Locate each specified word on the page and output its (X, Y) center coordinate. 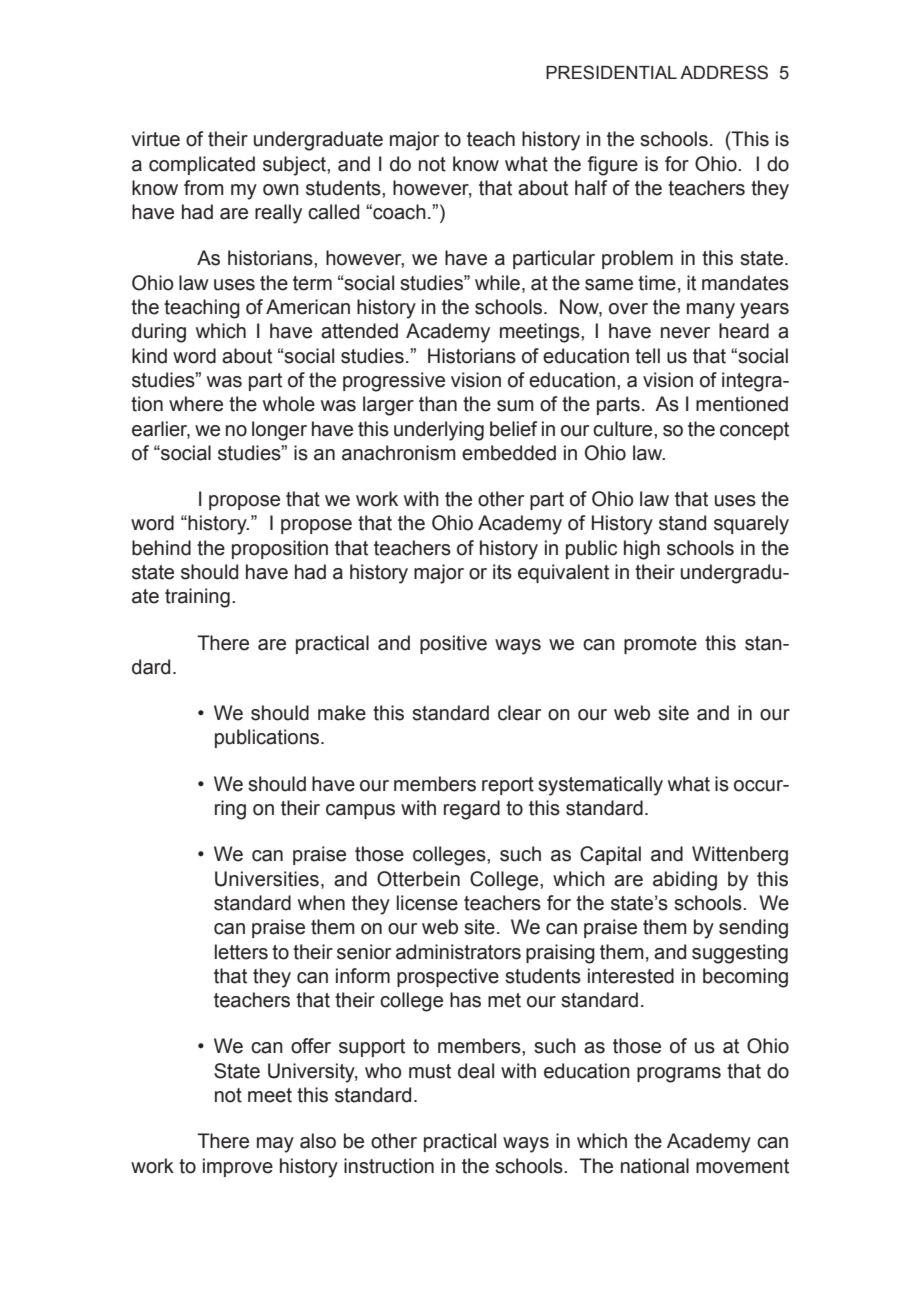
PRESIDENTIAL (611, 72)
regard (472, 810)
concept (754, 431)
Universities (267, 879)
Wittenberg (740, 856)
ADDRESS (724, 72)
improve (238, 1167)
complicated (202, 165)
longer (279, 431)
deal (476, 1071)
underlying (439, 431)
